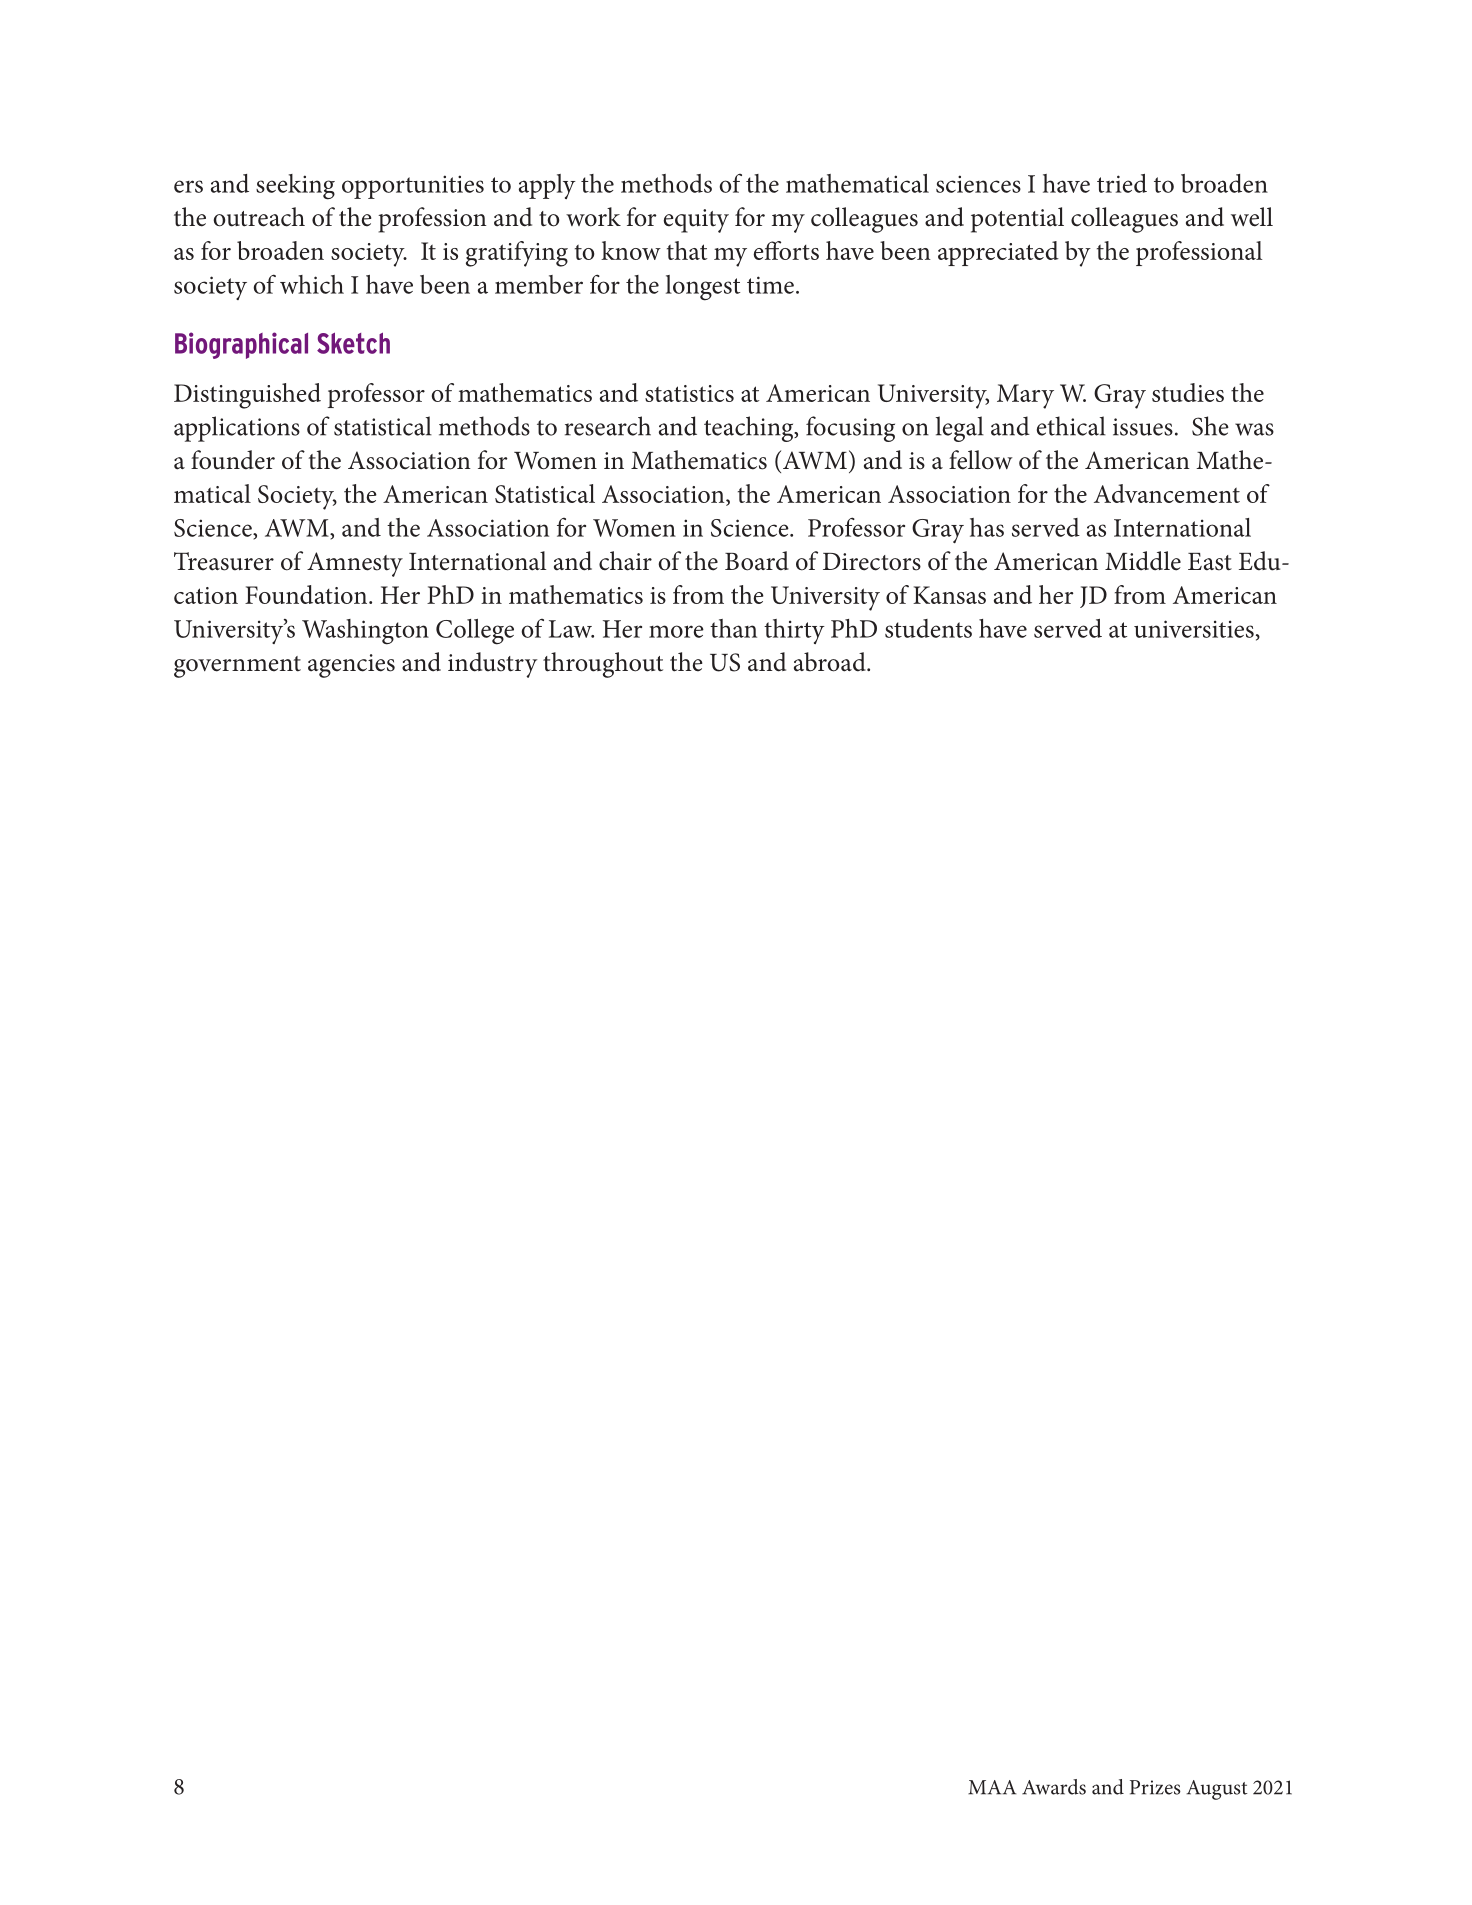 The image size is (1472, 1905). Describe the element at coordinates (603, 665) in the screenshot. I see `throughout` at that location.
